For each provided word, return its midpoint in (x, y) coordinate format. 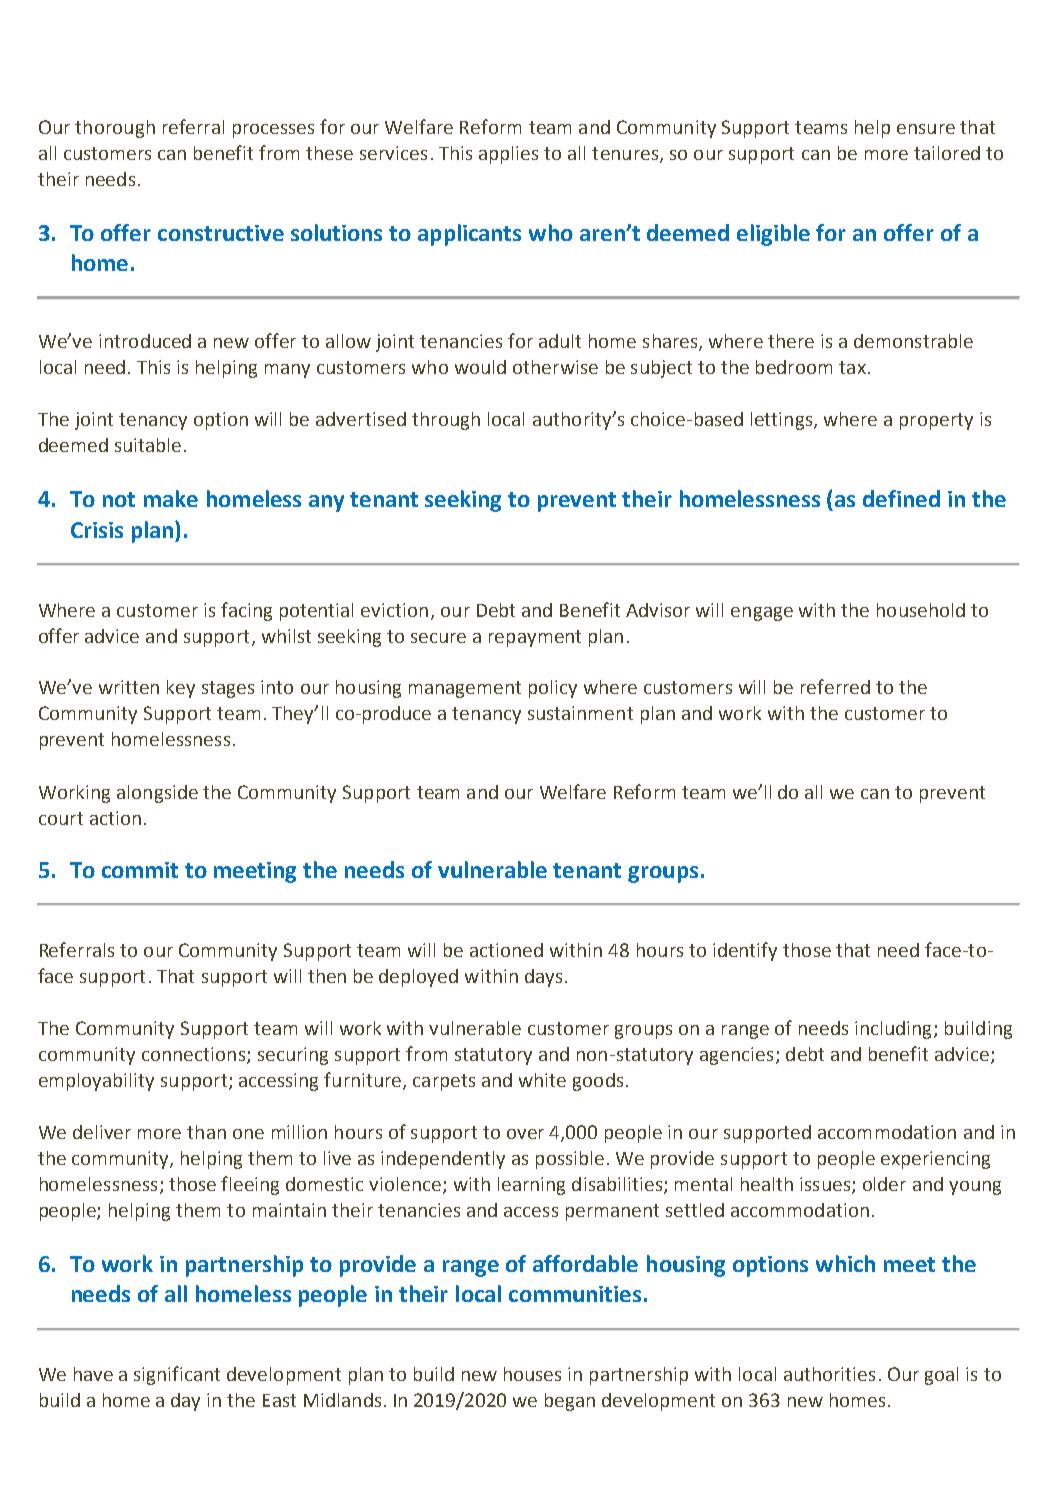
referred (835, 686)
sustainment (580, 713)
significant (177, 1375)
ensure (926, 129)
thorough (115, 129)
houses (532, 1374)
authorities (829, 1374)
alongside (157, 794)
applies (508, 155)
